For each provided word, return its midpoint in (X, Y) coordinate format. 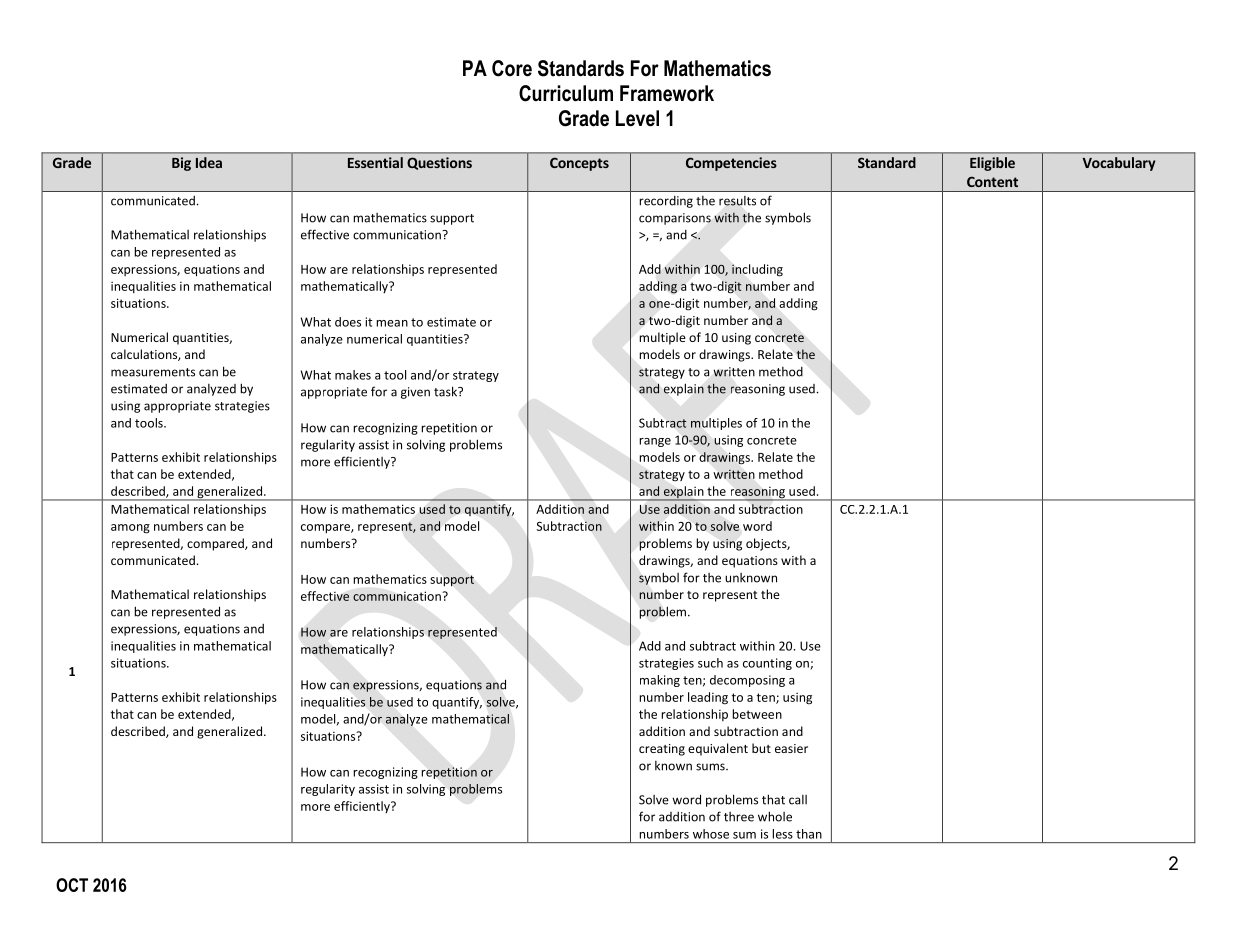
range (655, 442)
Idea (209, 162)
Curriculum (566, 93)
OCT (72, 885)
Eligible (992, 164)
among (130, 529)
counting (767, 664)
